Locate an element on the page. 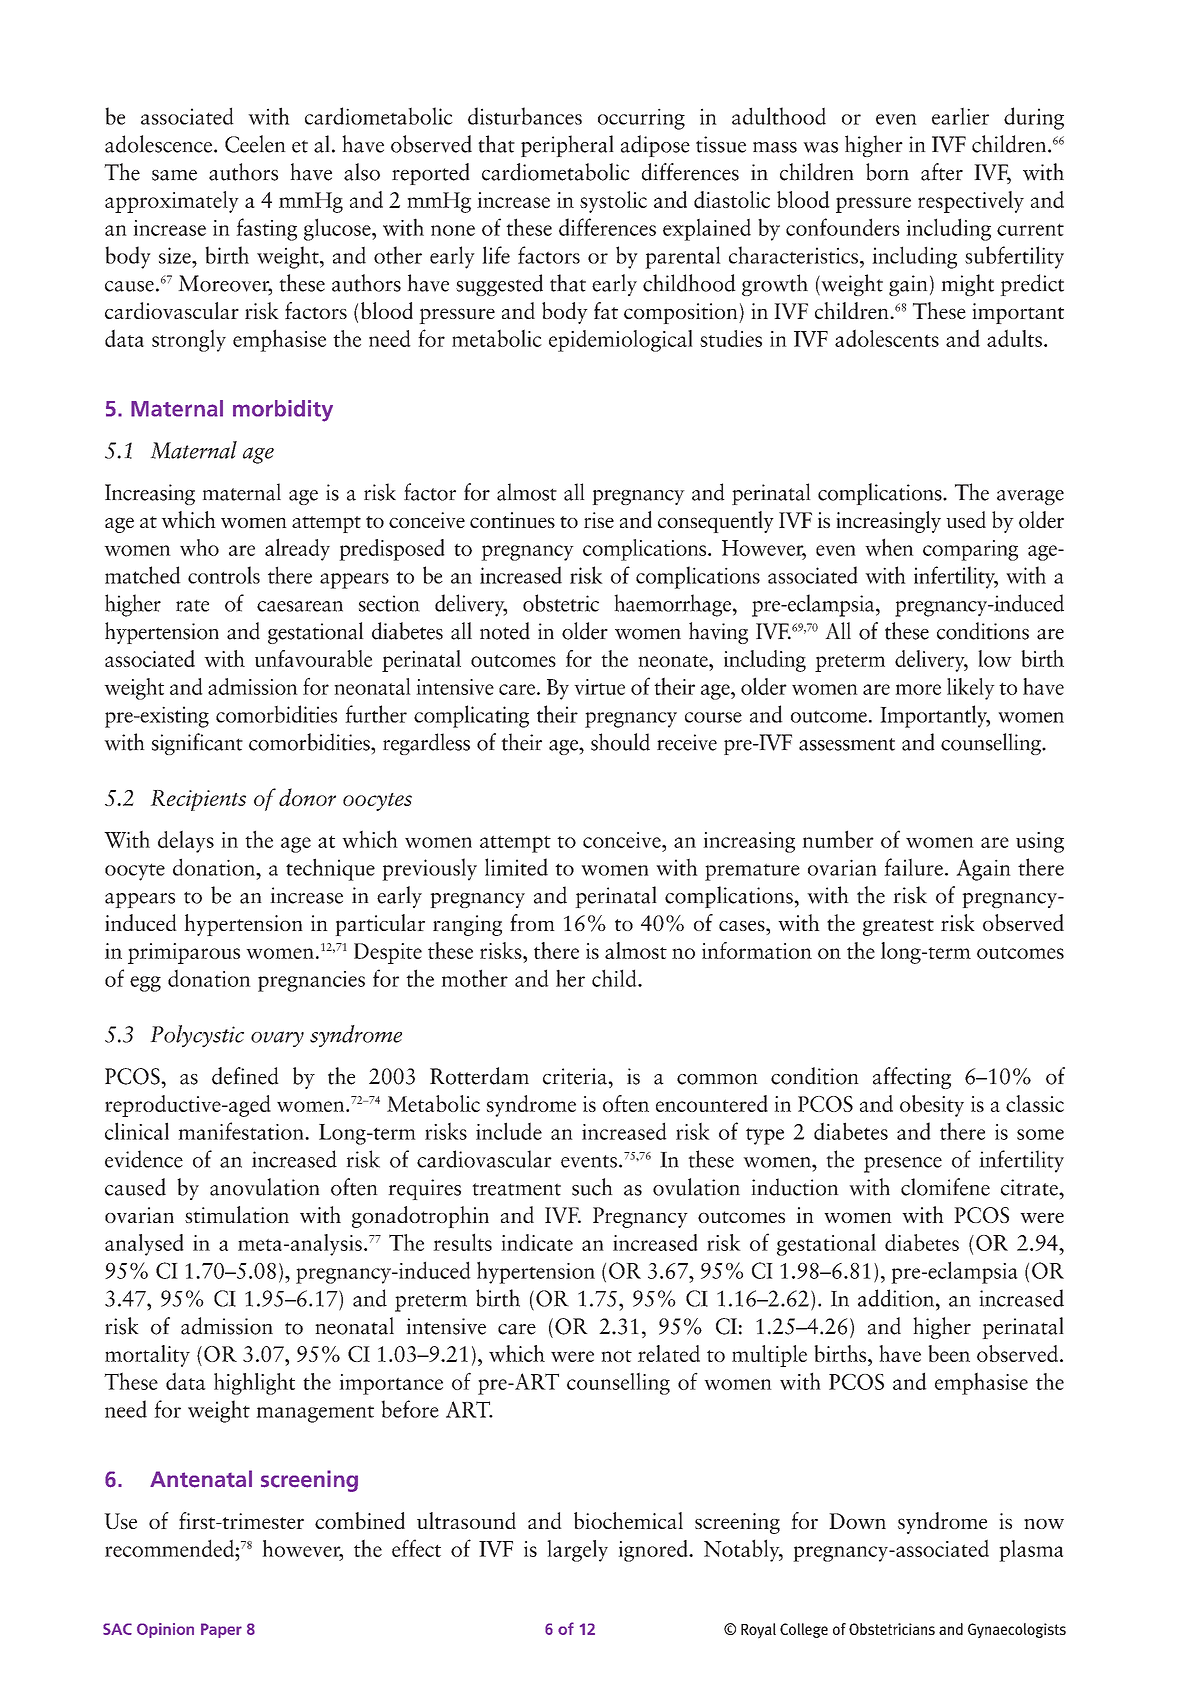 The height and width of the page is (1695, 1198). same is located at coordinates (174, 175).
